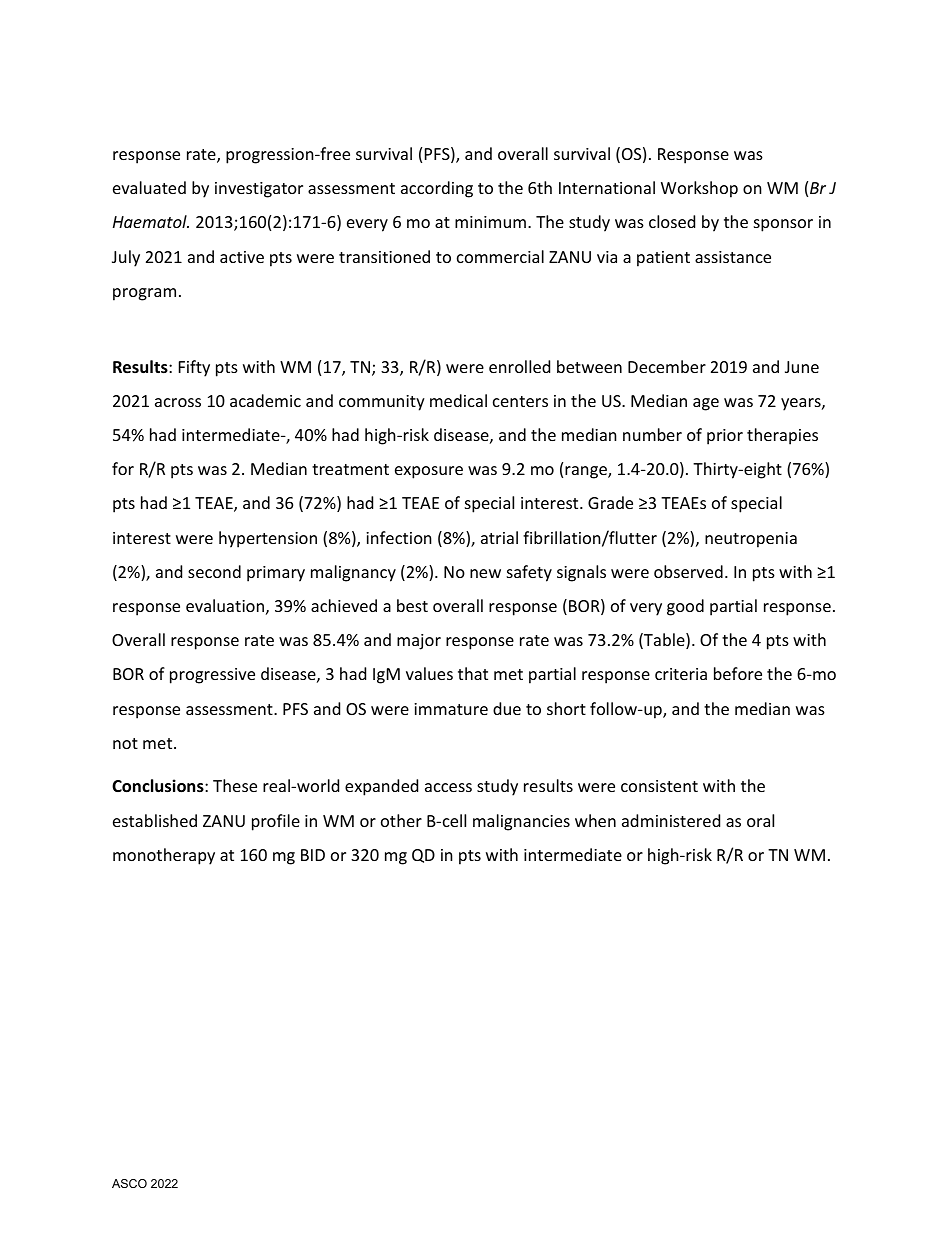  Describe the element at coordinates (313, 855) in the screenshot. I see `BID` at that location.
